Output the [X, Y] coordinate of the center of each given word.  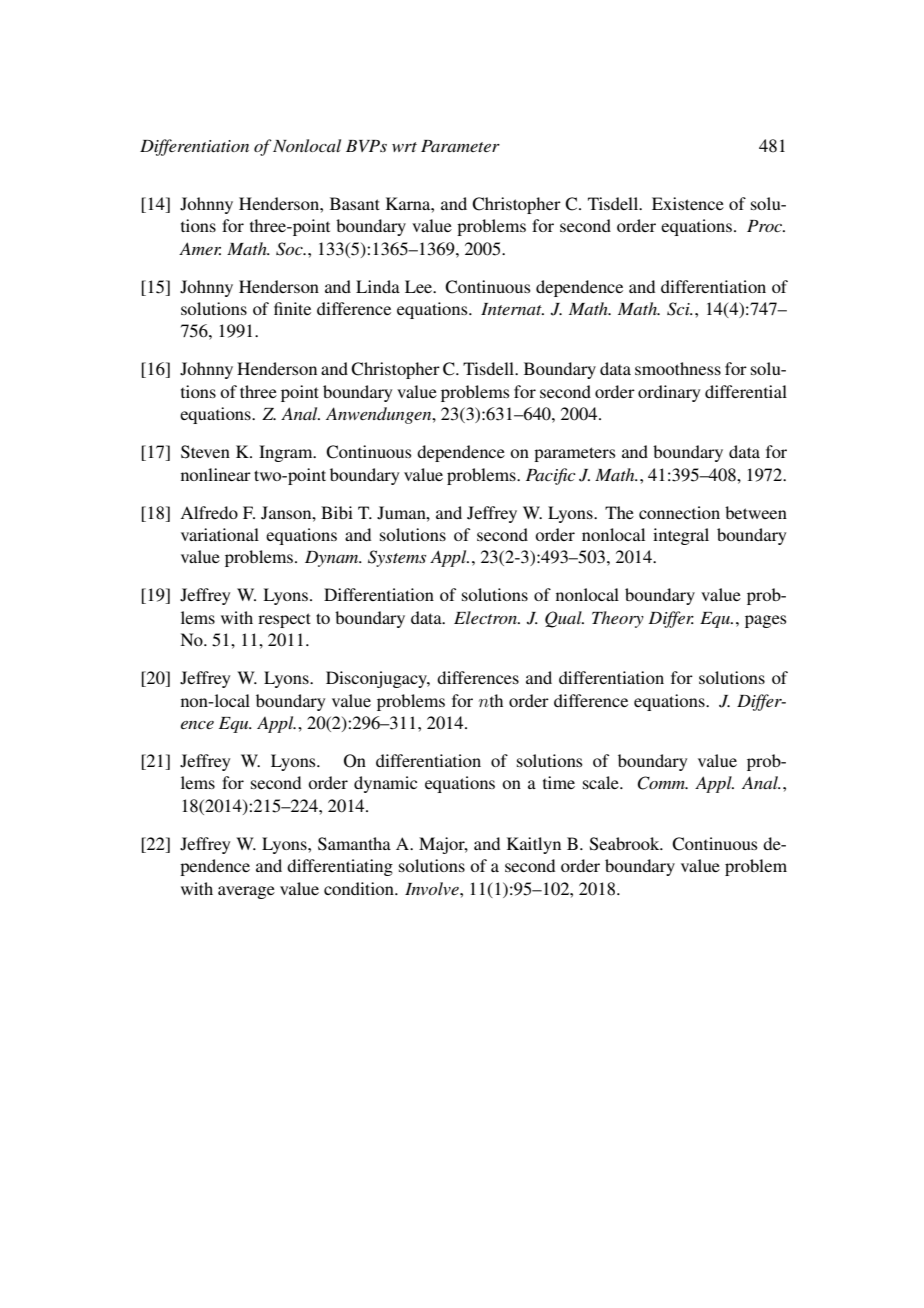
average [246, 892]
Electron [486, 617]
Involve [433, 888]
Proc [766, 226]
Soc [290, 249]
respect [284, 620]
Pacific [551, 476]
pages [766, 621]
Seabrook [626, 844]
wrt [404, 147]
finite [292, 308]
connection [679, 512]
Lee [420, 286]
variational [220, 534]
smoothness [678, 368]
